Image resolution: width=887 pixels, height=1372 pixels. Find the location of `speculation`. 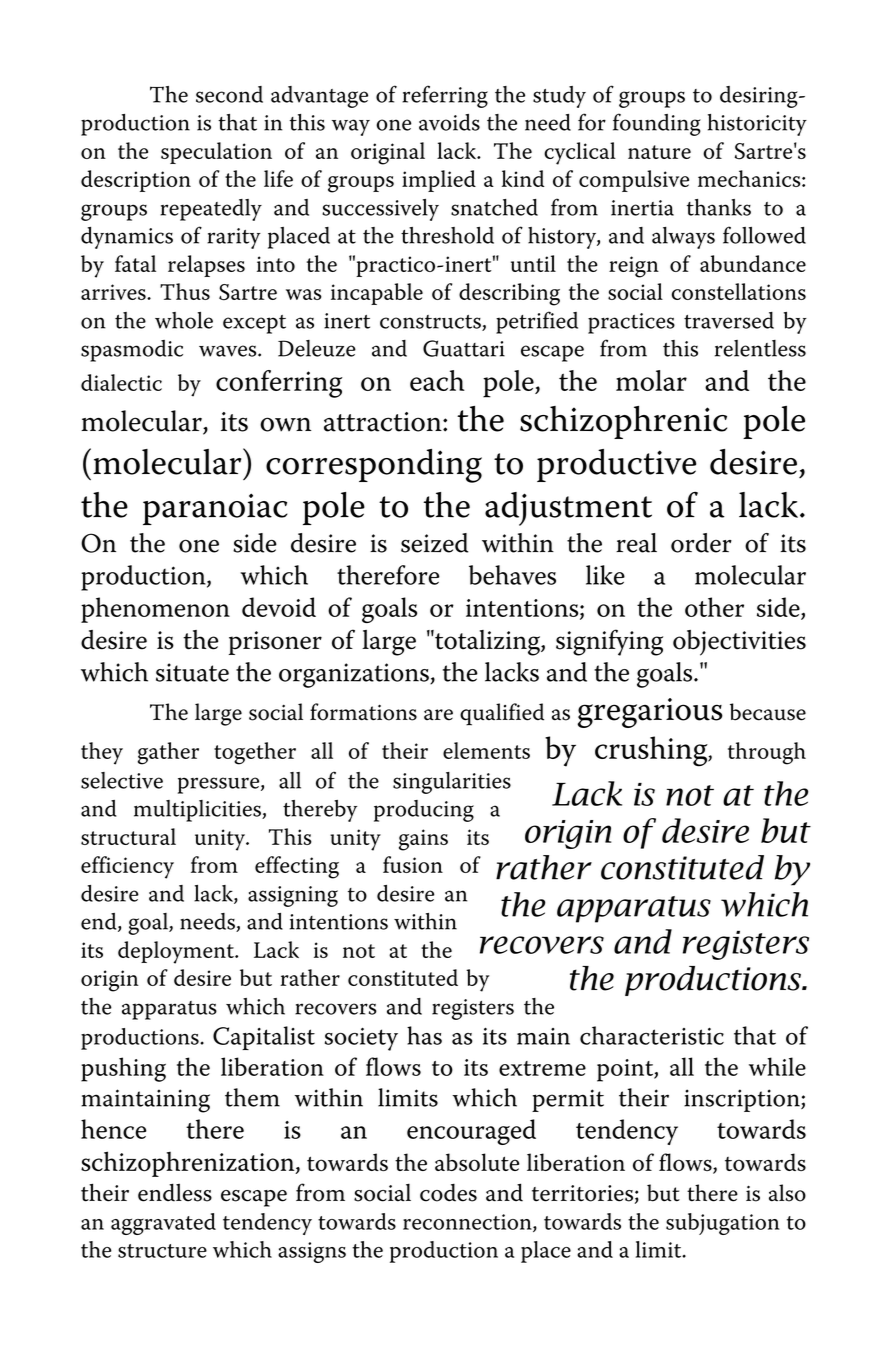

speculation is located at coordinates (216, 153).
